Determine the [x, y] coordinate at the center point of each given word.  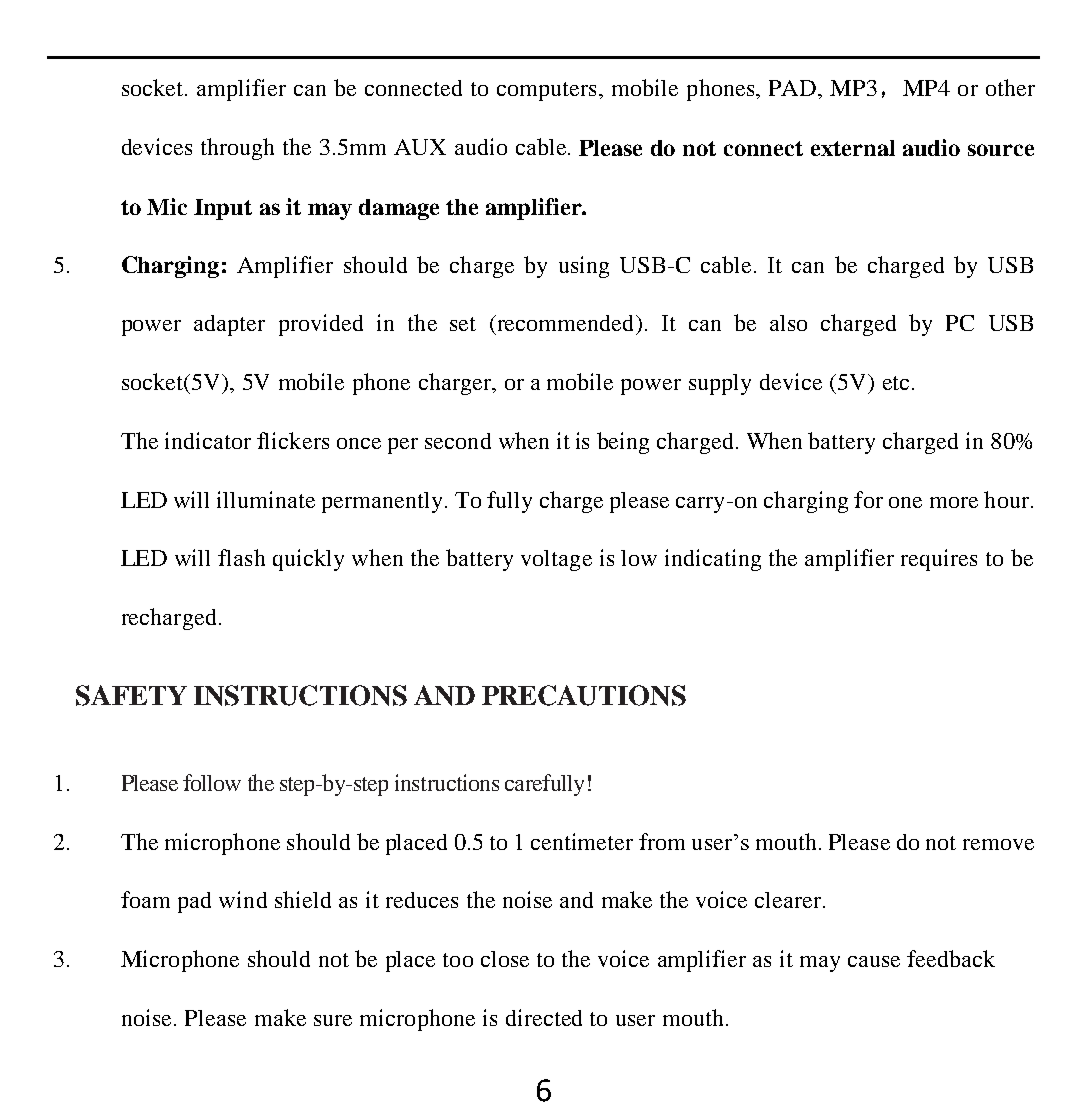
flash [241, 557]
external [853, 148]
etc [896, 383]
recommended [565, 324]
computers [546, 91]
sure [333, 1020]
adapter [229, 325]
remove [998, 844]
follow [212, 782]
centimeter [582, 841]
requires [939, 560]
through [237, 149]
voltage [556, 560]
